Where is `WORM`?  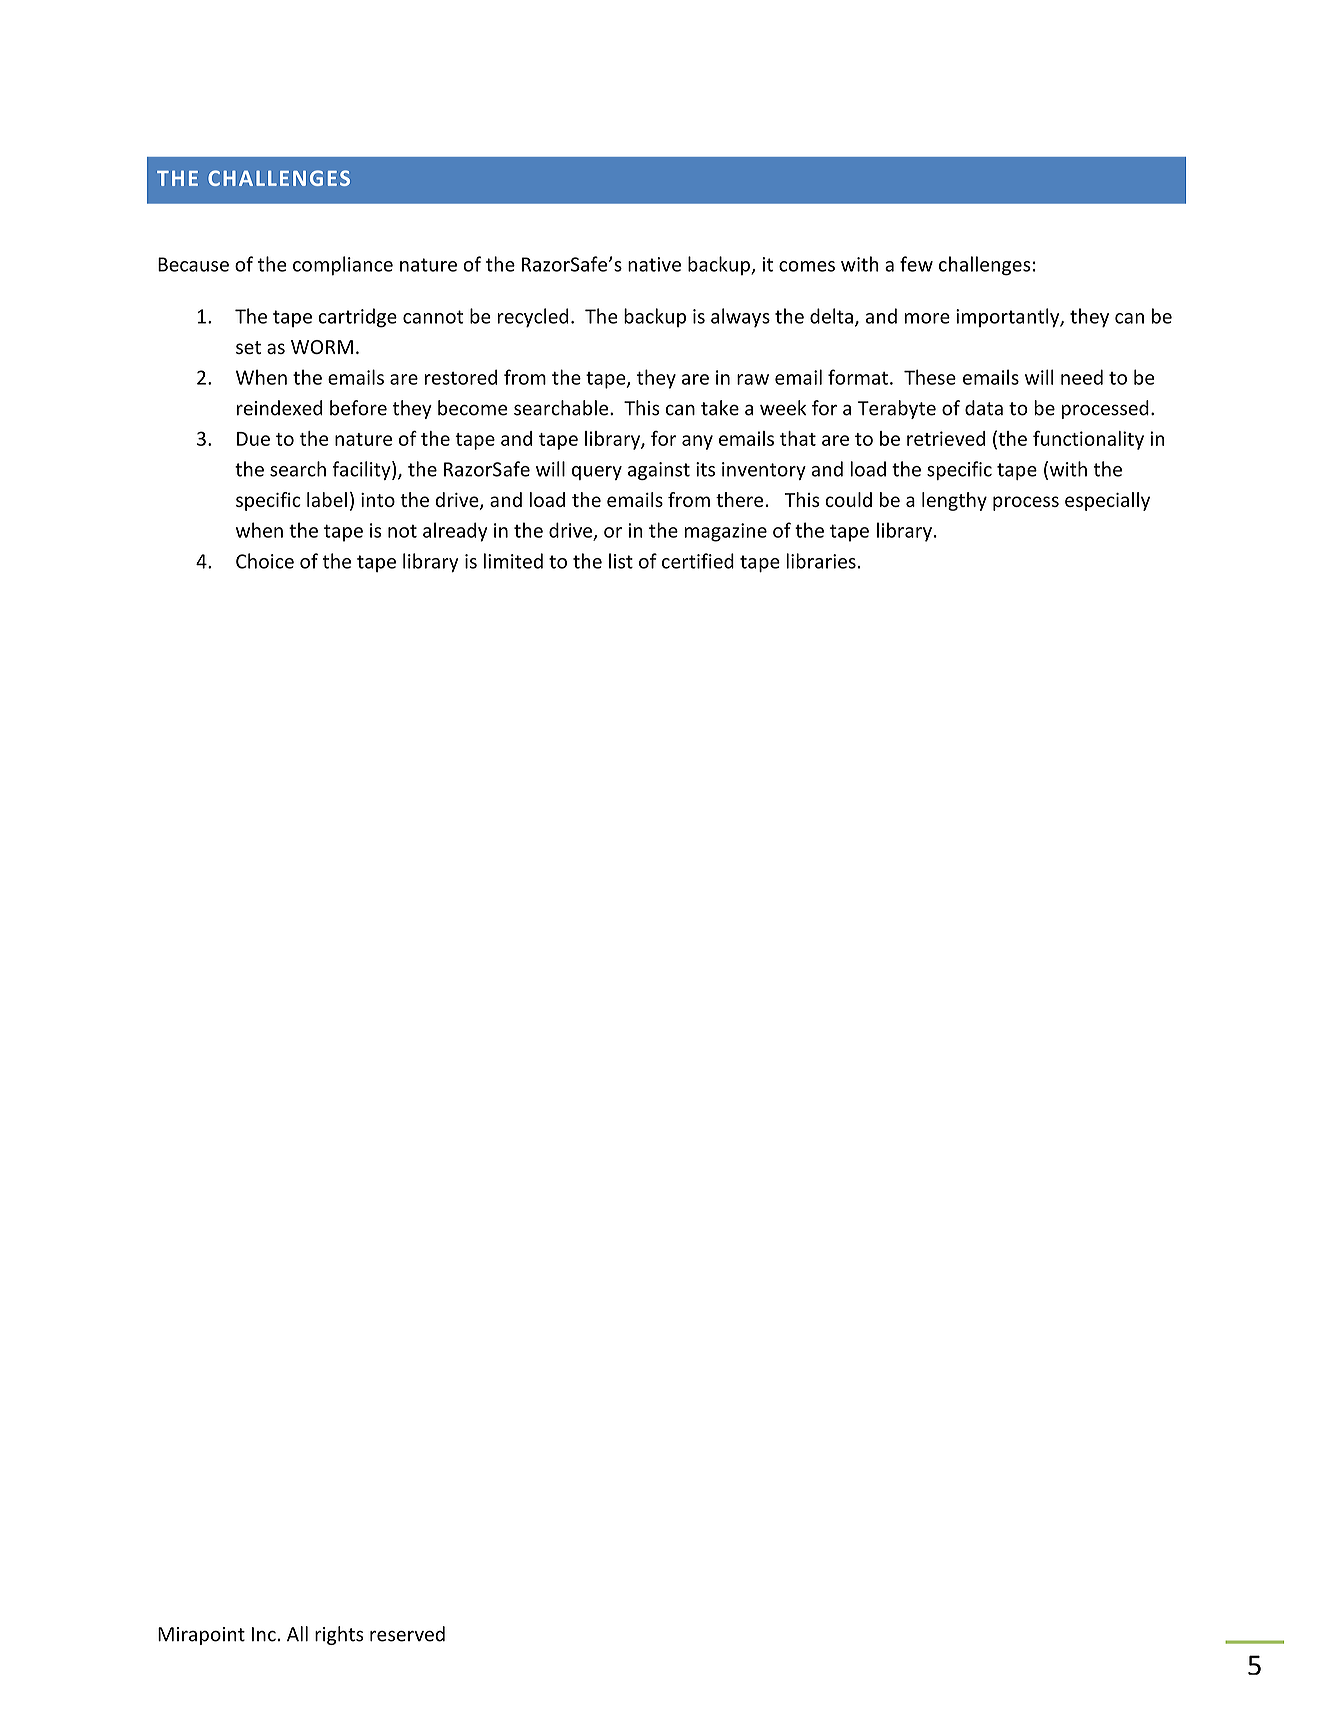 WORM is located at coordinates (322, 347).
